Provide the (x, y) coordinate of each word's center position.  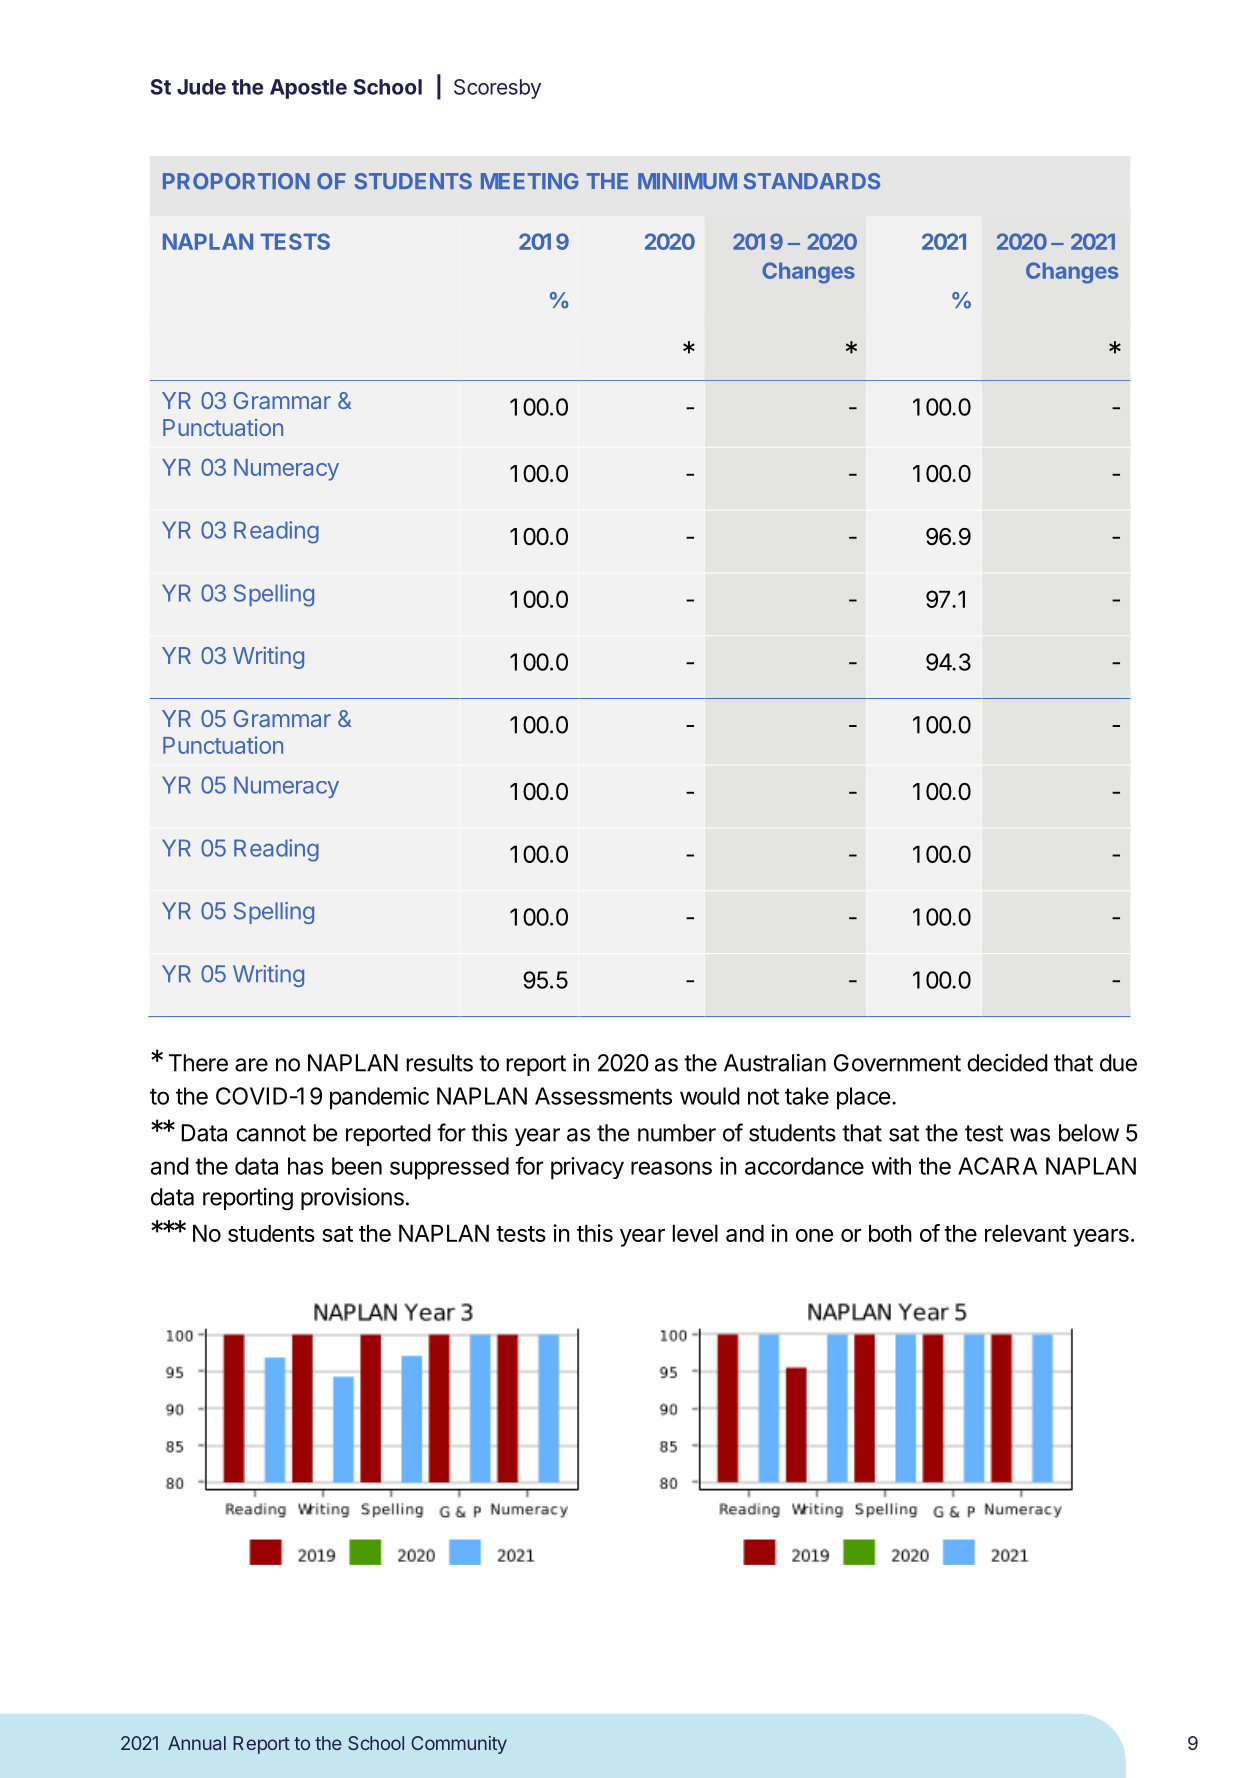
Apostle (308, 89)
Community (459, 1745)
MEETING (529, 181)
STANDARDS (812, 181)
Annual (197, 1743)
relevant (1026, 1233)
